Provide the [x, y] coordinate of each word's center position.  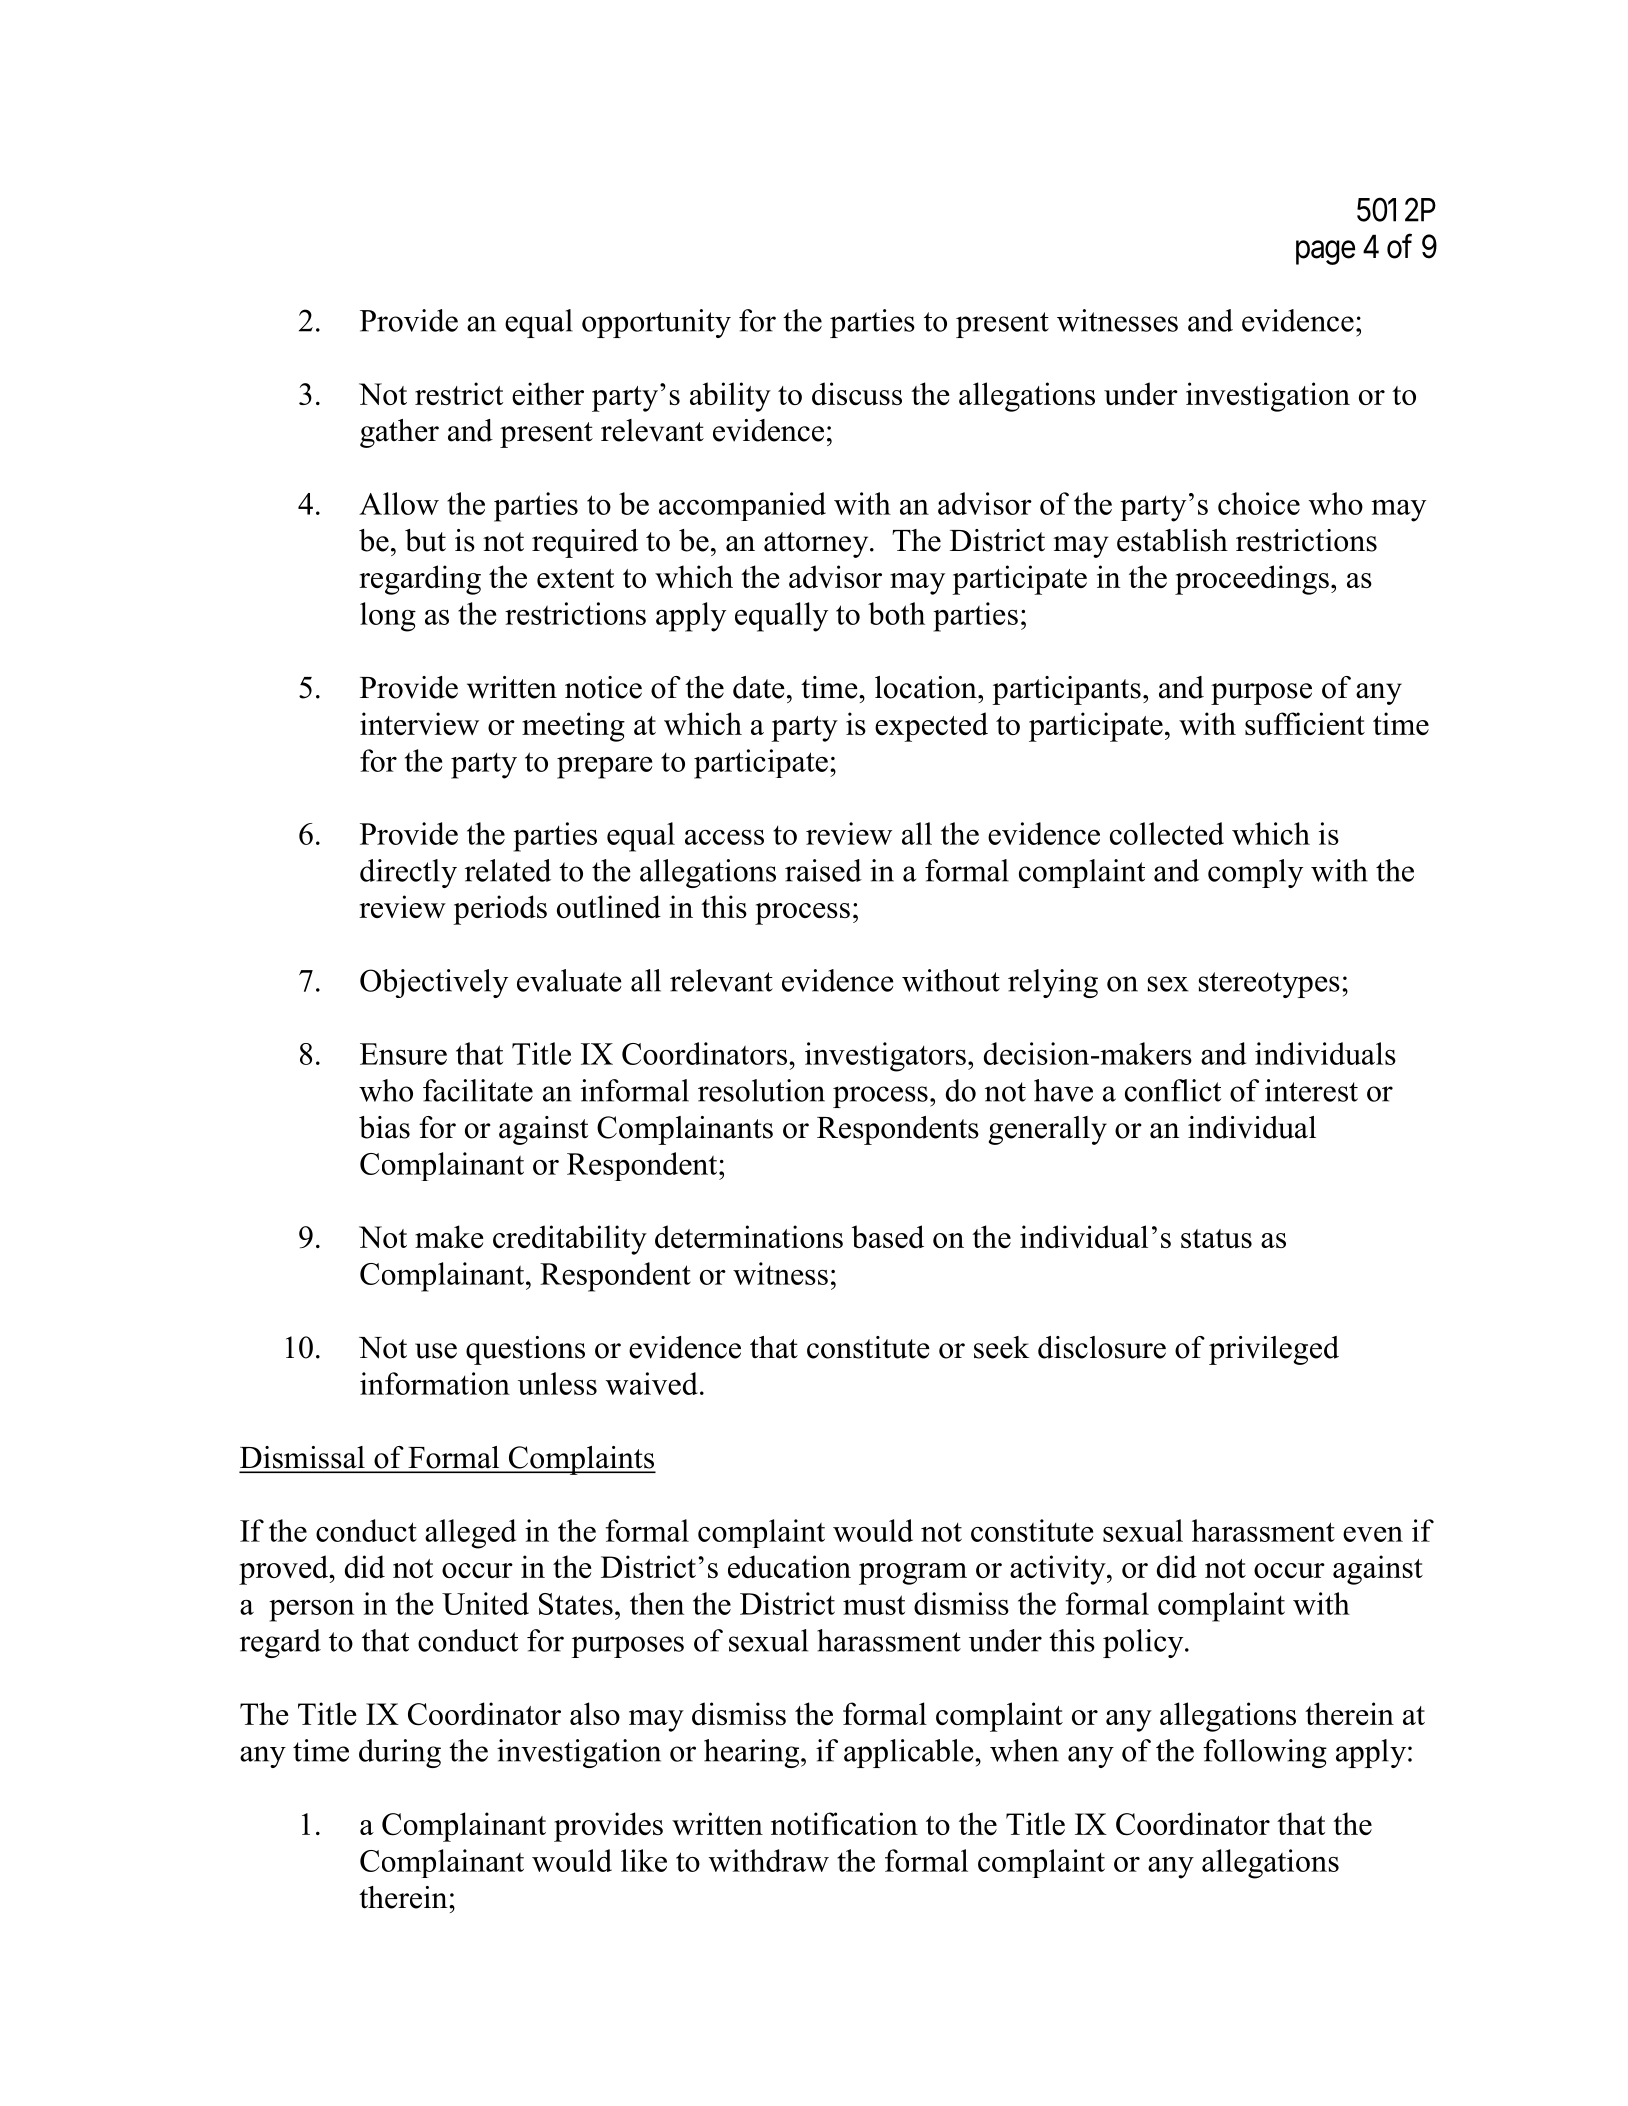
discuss [857, 393]
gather [399, 433]
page [1325, 253]
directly [408, 873]
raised [823, 870]
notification [844, 1823]
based [888, 1236]
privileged [1274, 1350]
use [436, 1351]
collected [1167, 833]
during [400, 1753]
